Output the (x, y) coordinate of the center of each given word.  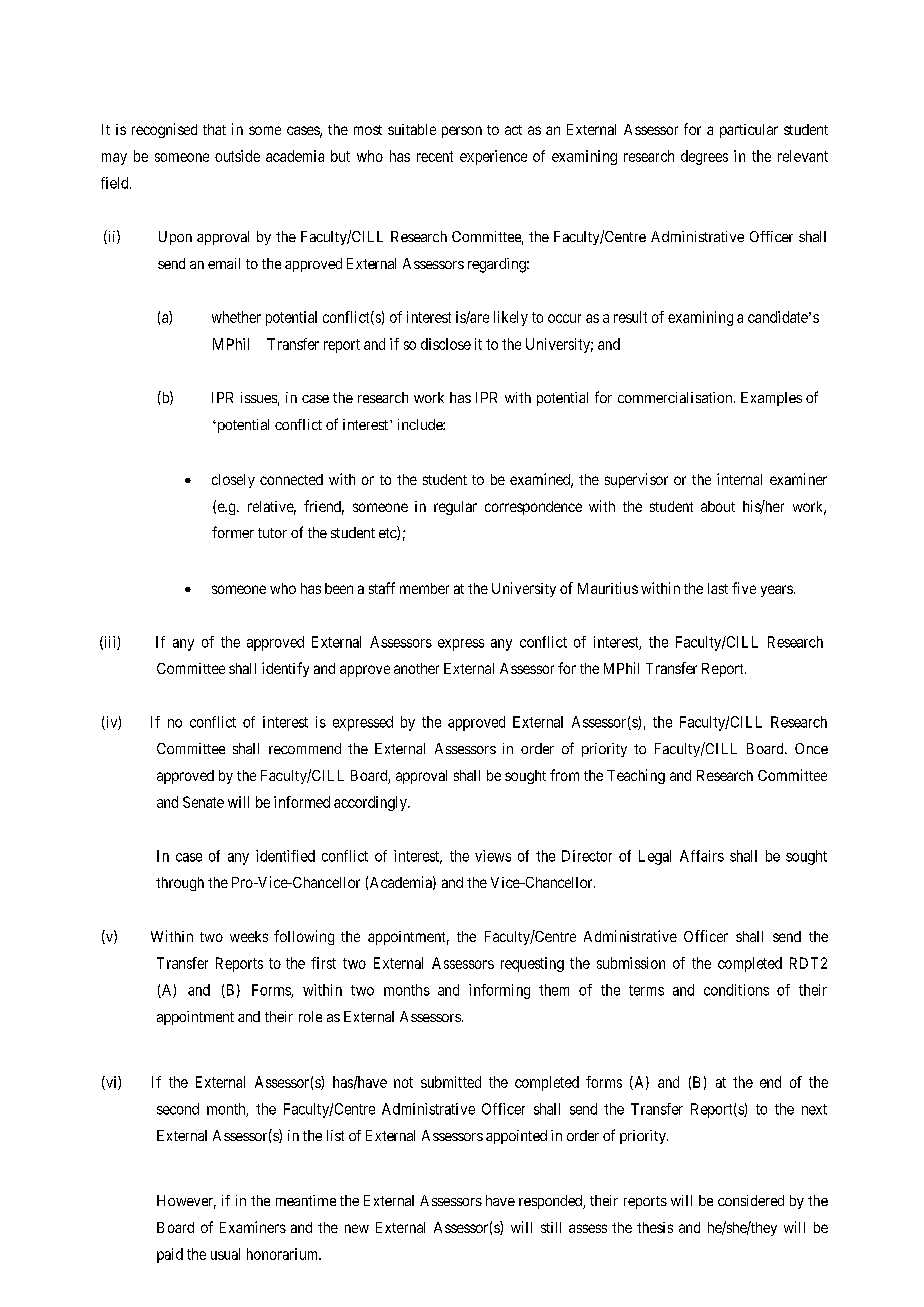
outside (237, 156)
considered (751, 1200)
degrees (704, 157)
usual (225, 1254)
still (551, 1227)
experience (493, 157)
